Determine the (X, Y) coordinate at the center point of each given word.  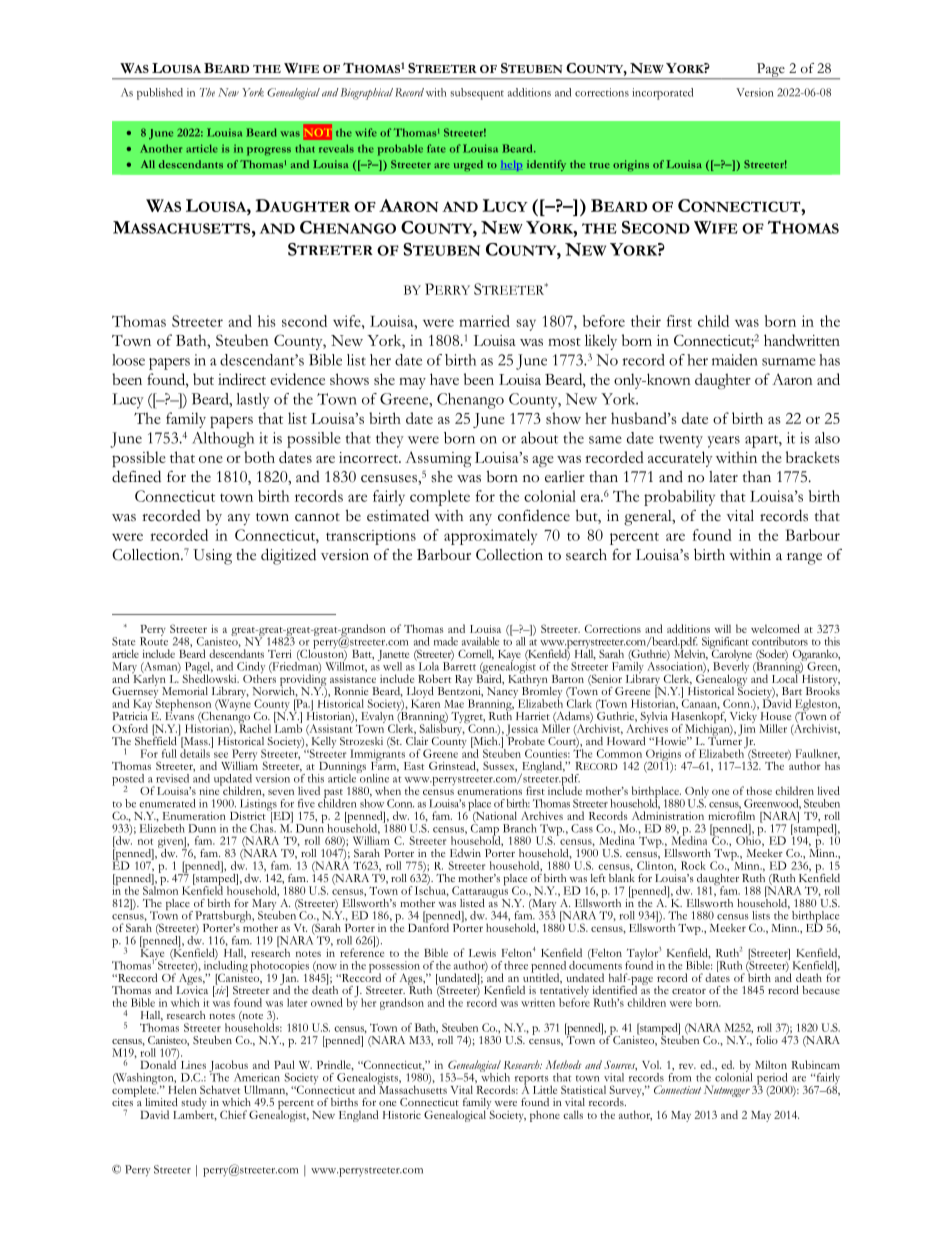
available (481, 641)
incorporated (662, 94)
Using (212, 557)
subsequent (477, 94)
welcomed (775, 628)
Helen (182, 1088)
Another (161, 148)
